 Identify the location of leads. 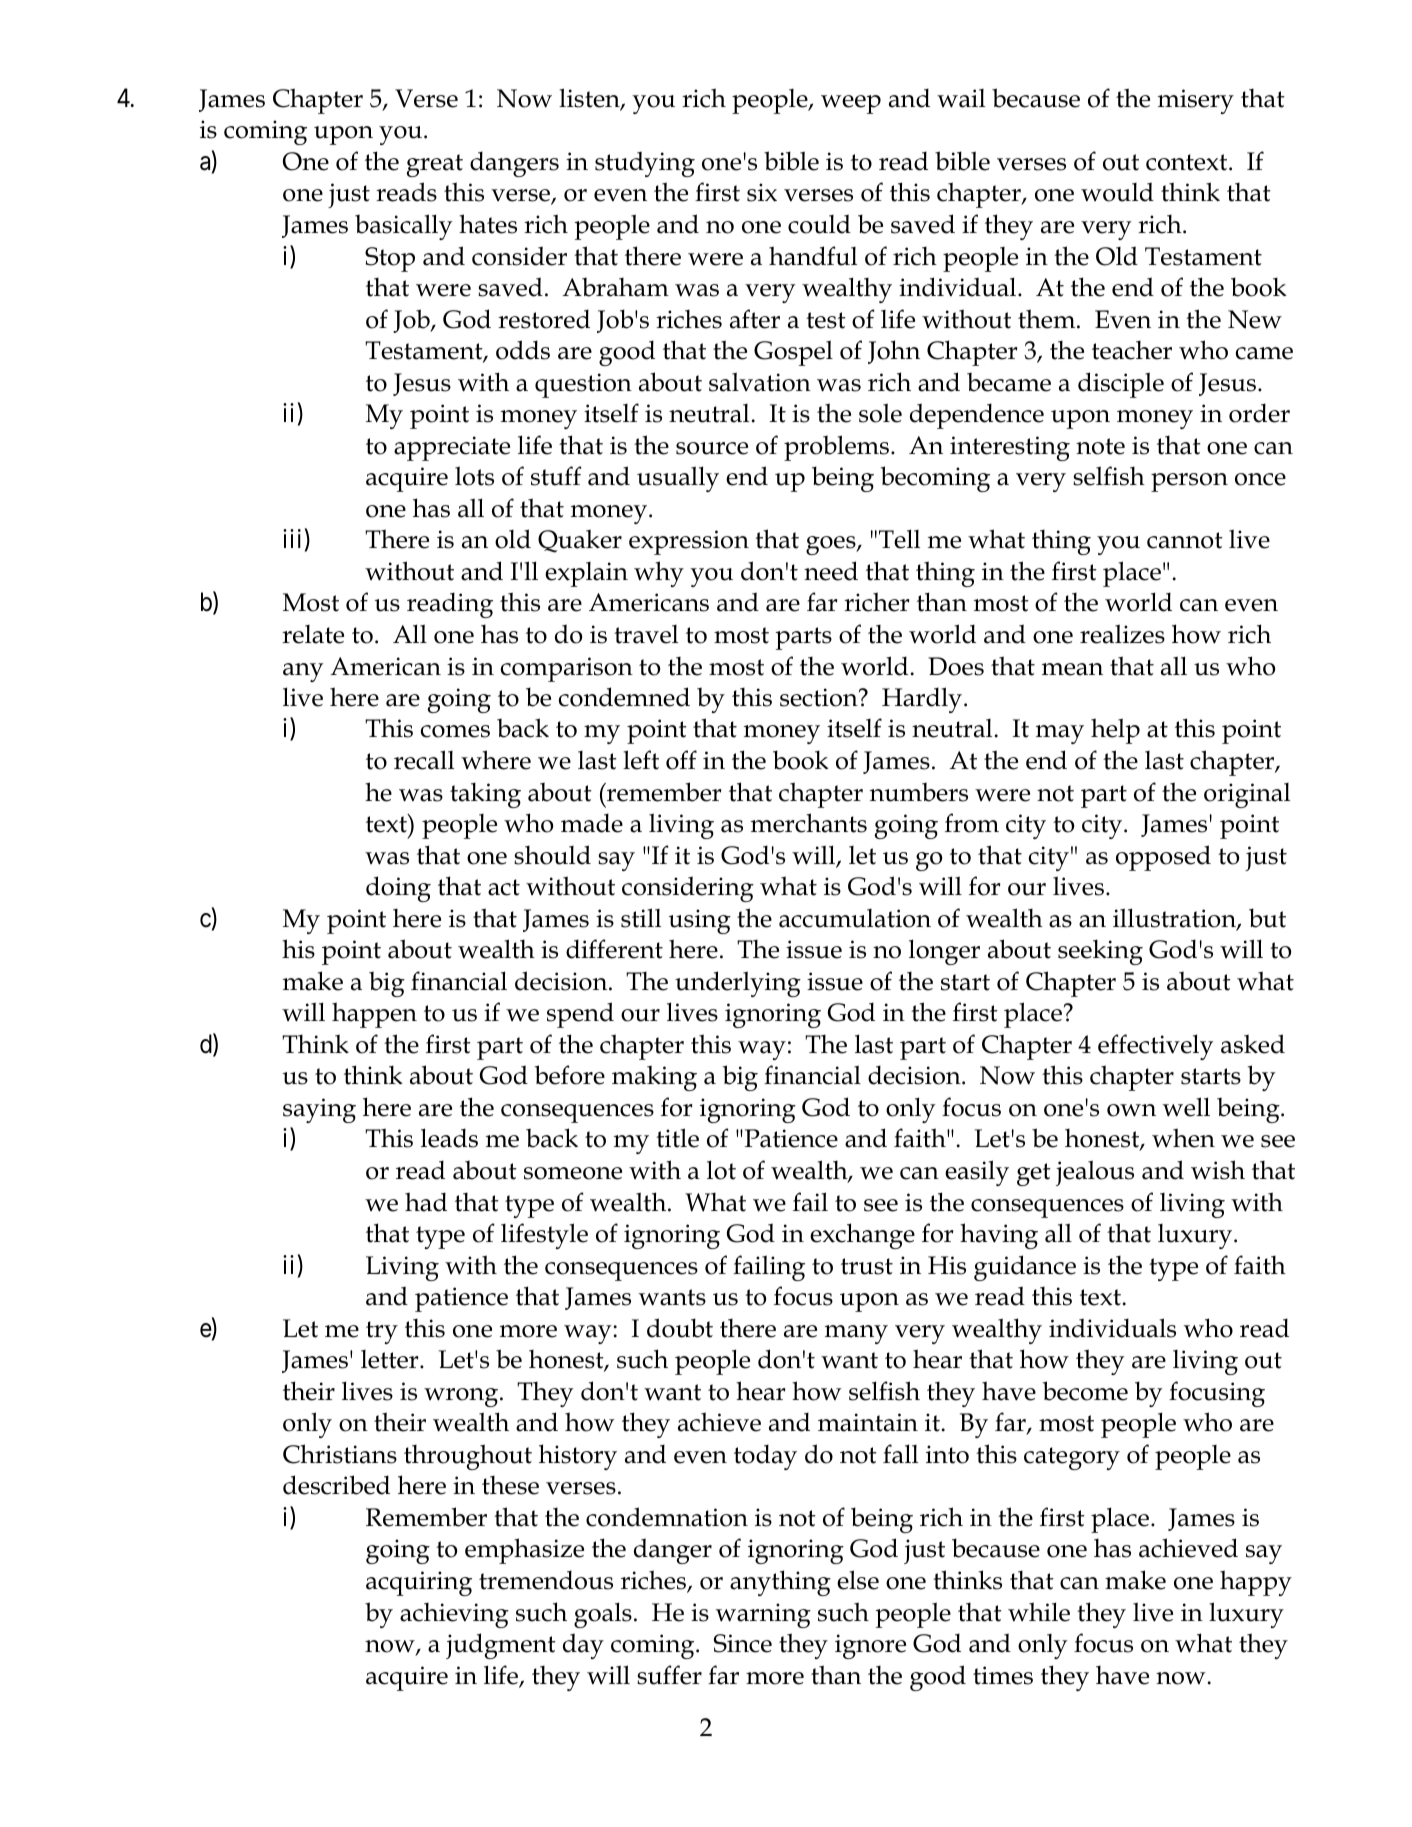
(449, 1138).
